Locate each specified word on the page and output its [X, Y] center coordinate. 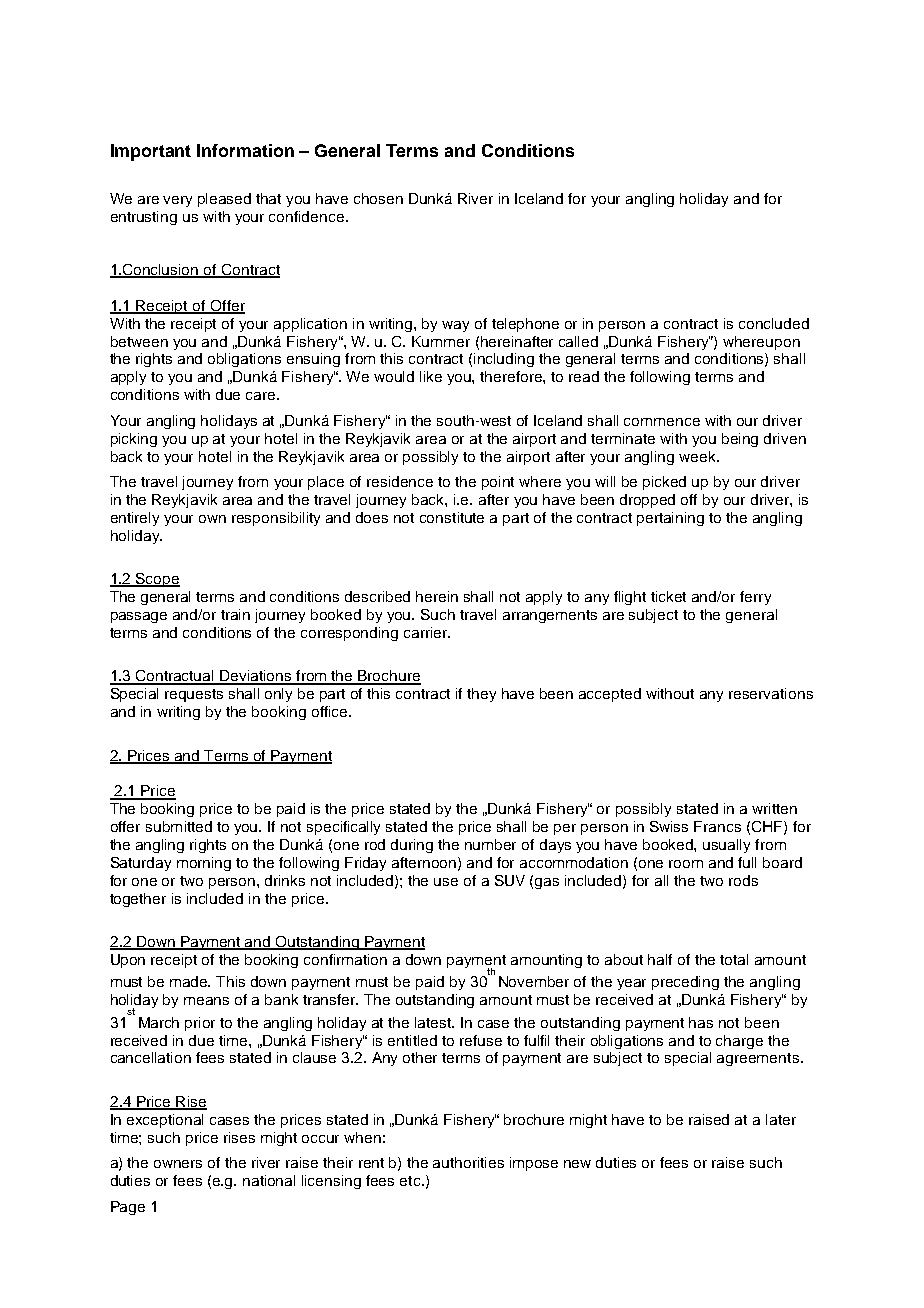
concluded [774, 323]
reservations [771, 693]
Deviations [256, 677]
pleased [224, 200]
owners [178, 1164]
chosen [378, 198]
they [481, 695]
